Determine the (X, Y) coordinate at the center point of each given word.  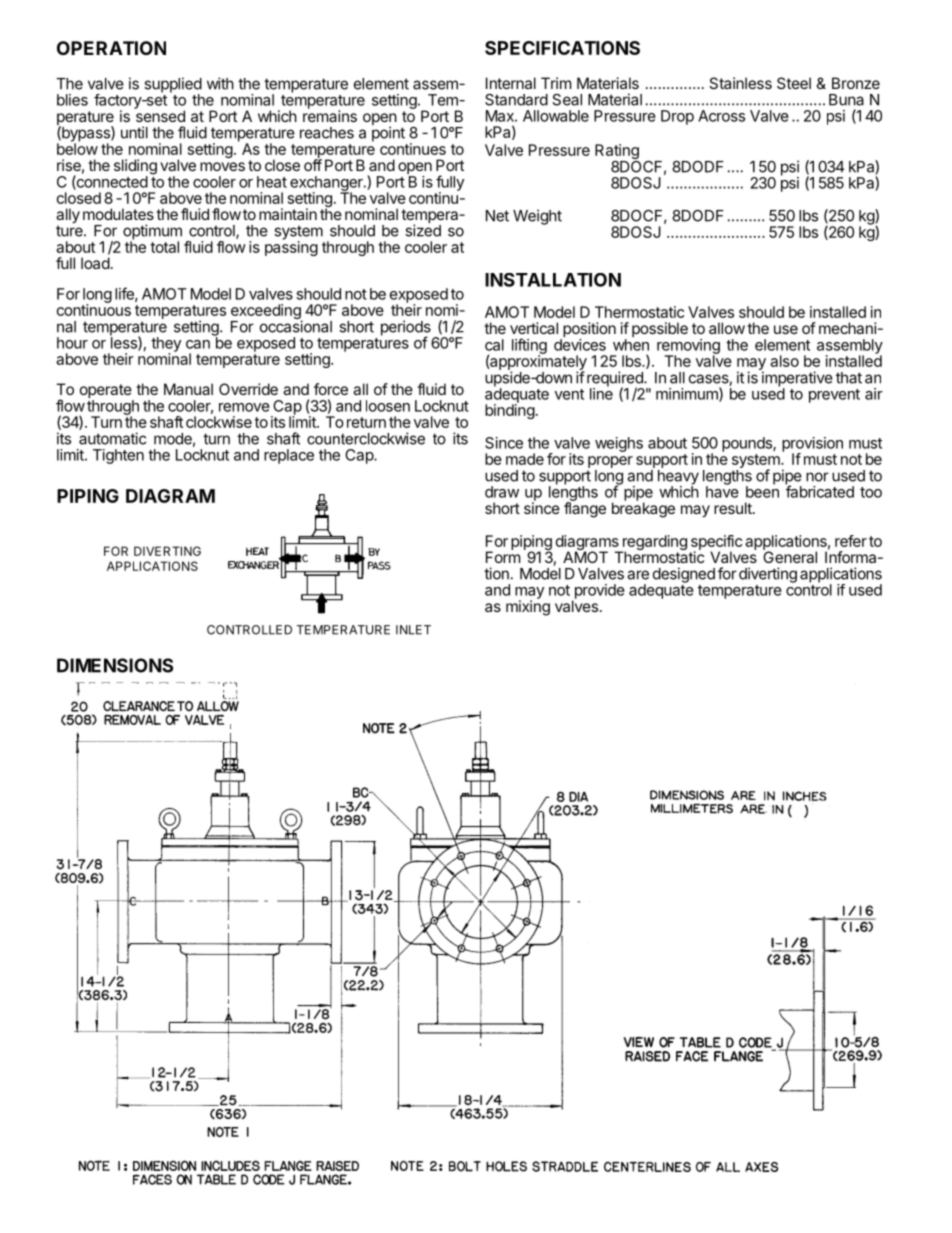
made (525, 459)
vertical (534, 328)
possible (660, 329)
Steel (794, 83)
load (95, 263)
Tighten (118, 456)
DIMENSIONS (115, 665)
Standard (516, 100)
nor (817, 477)
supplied (173, 86)
